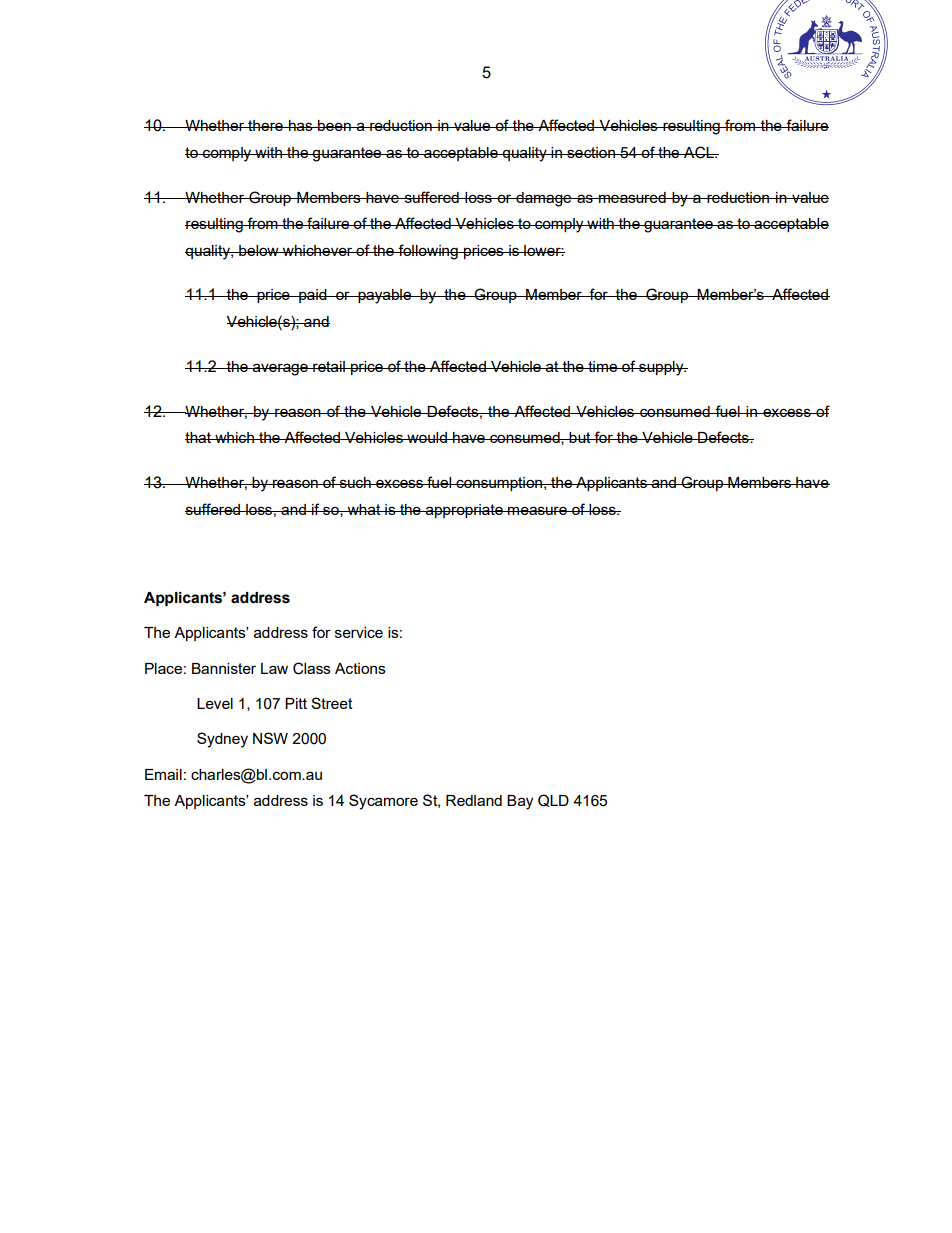 The image size is (952, 1233). I want to click on would, so click(427, 437).
